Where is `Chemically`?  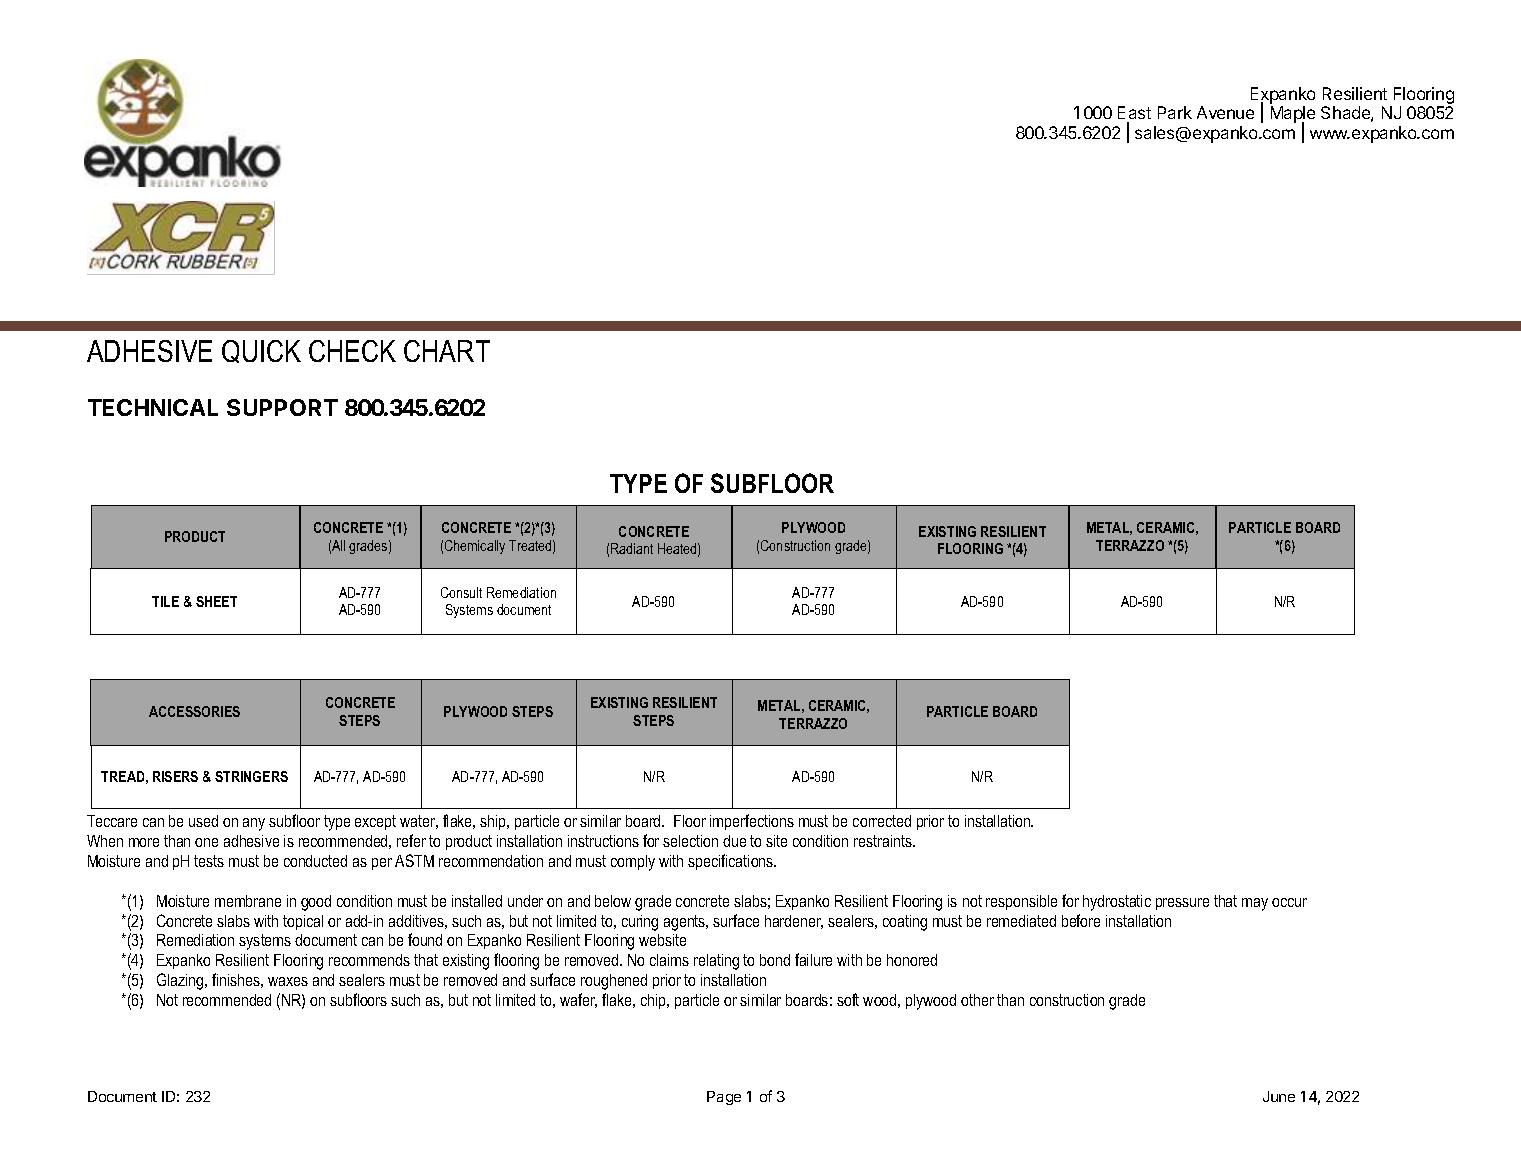
Chemically is located at coordinates (475, 547).
